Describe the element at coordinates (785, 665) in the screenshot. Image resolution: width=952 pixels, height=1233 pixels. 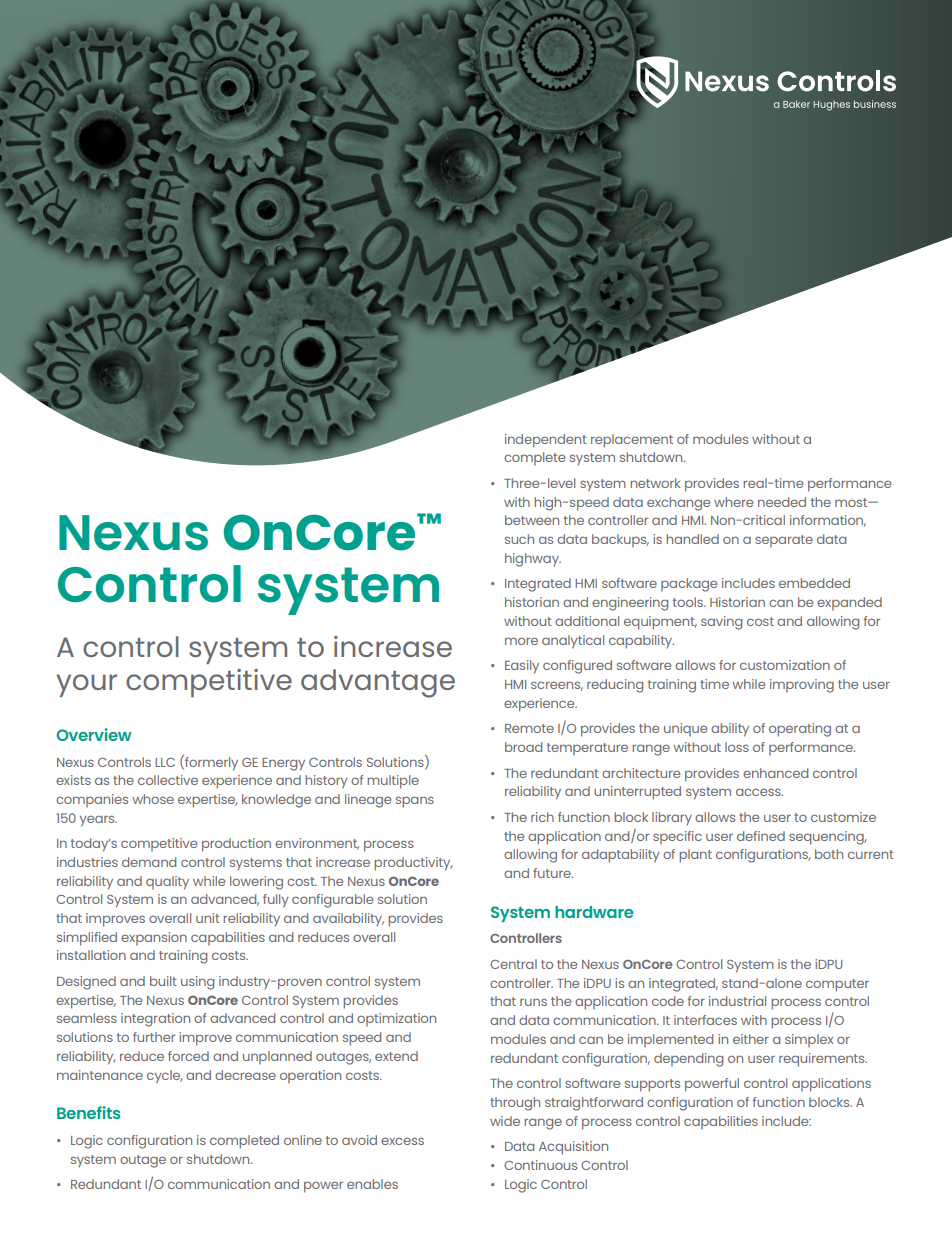
I see `customization` at that location.
